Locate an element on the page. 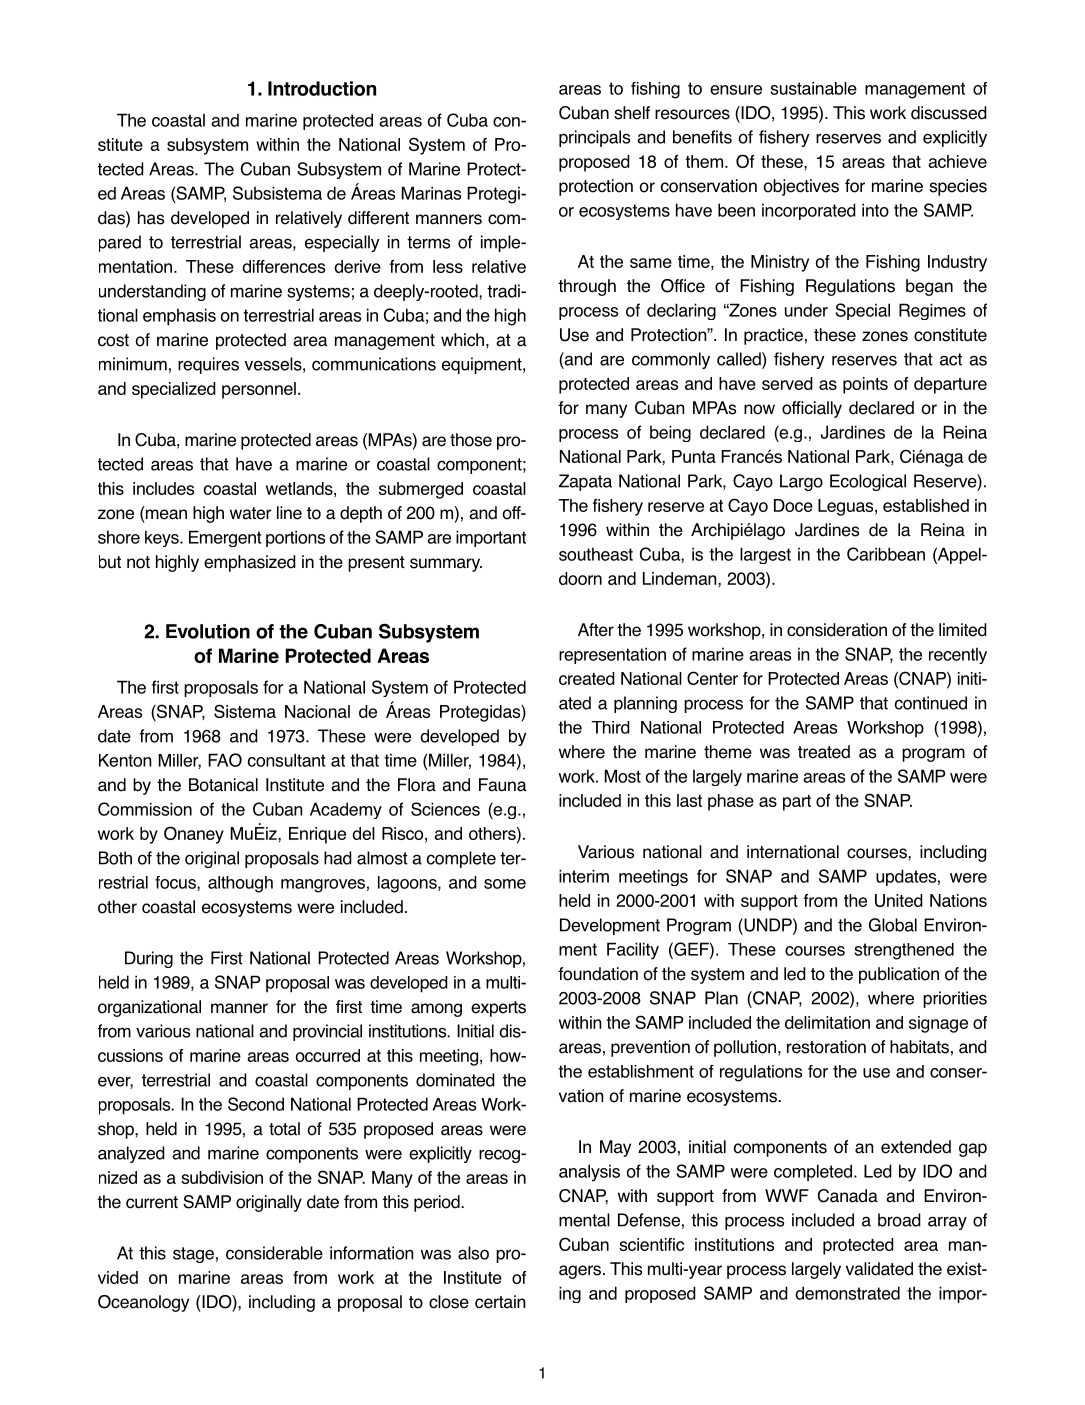 The image size is (1085, 1405). Third is located at coordinates (610, 727).
